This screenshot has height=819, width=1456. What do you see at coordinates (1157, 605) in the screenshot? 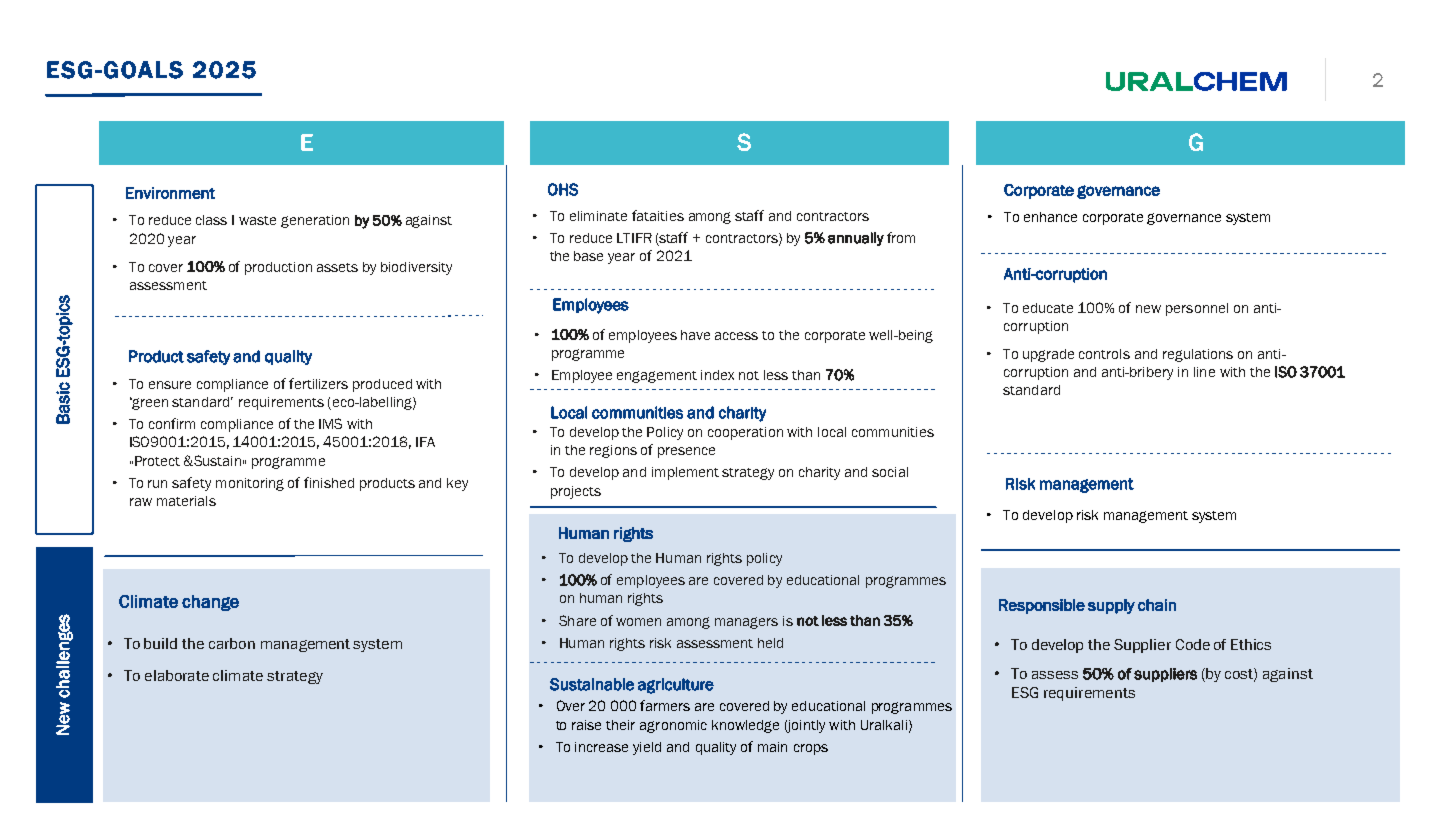
I see `chain` at bounding box center [1157, 605].
